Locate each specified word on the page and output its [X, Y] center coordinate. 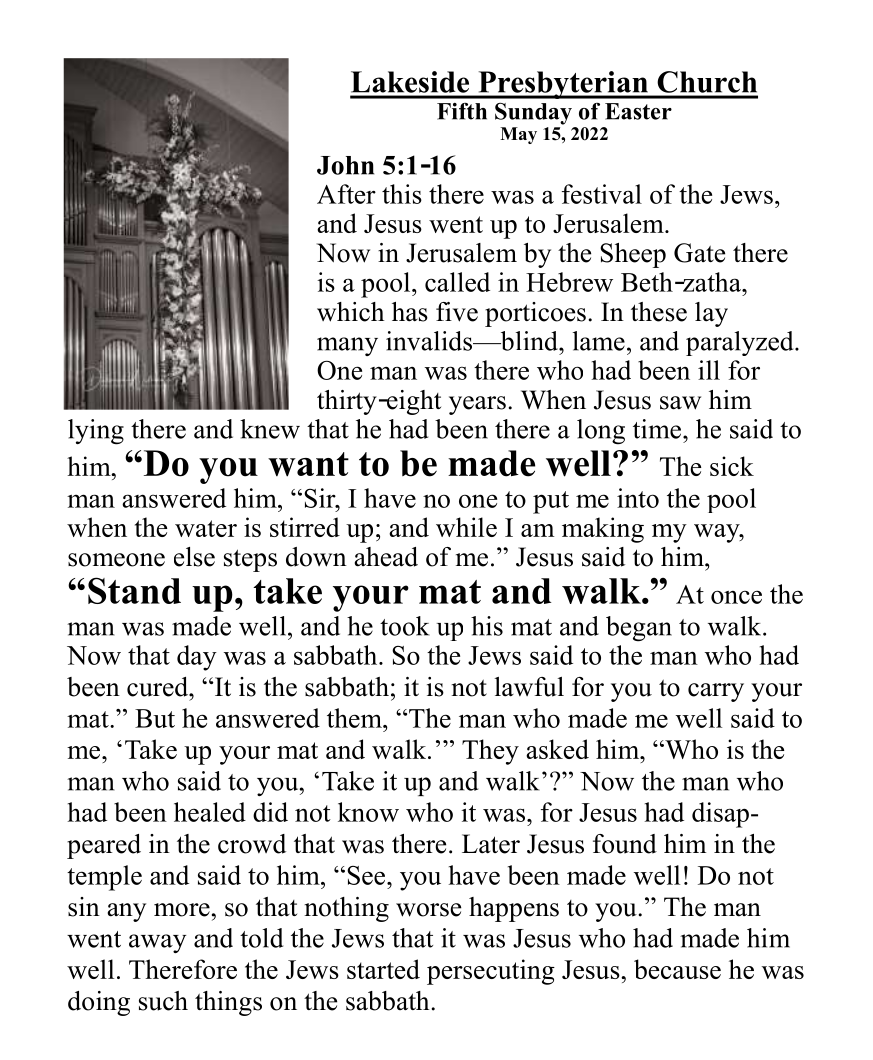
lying [96, 432]
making [603, 530]
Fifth [462, 111]
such [163, 1001]
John [345, 165]
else [194, 557]
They [490, 752]
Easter [638, 111]
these [659, 312]
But [155, 718]
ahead [386, 557]
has [410, 312]
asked [557, 749]
